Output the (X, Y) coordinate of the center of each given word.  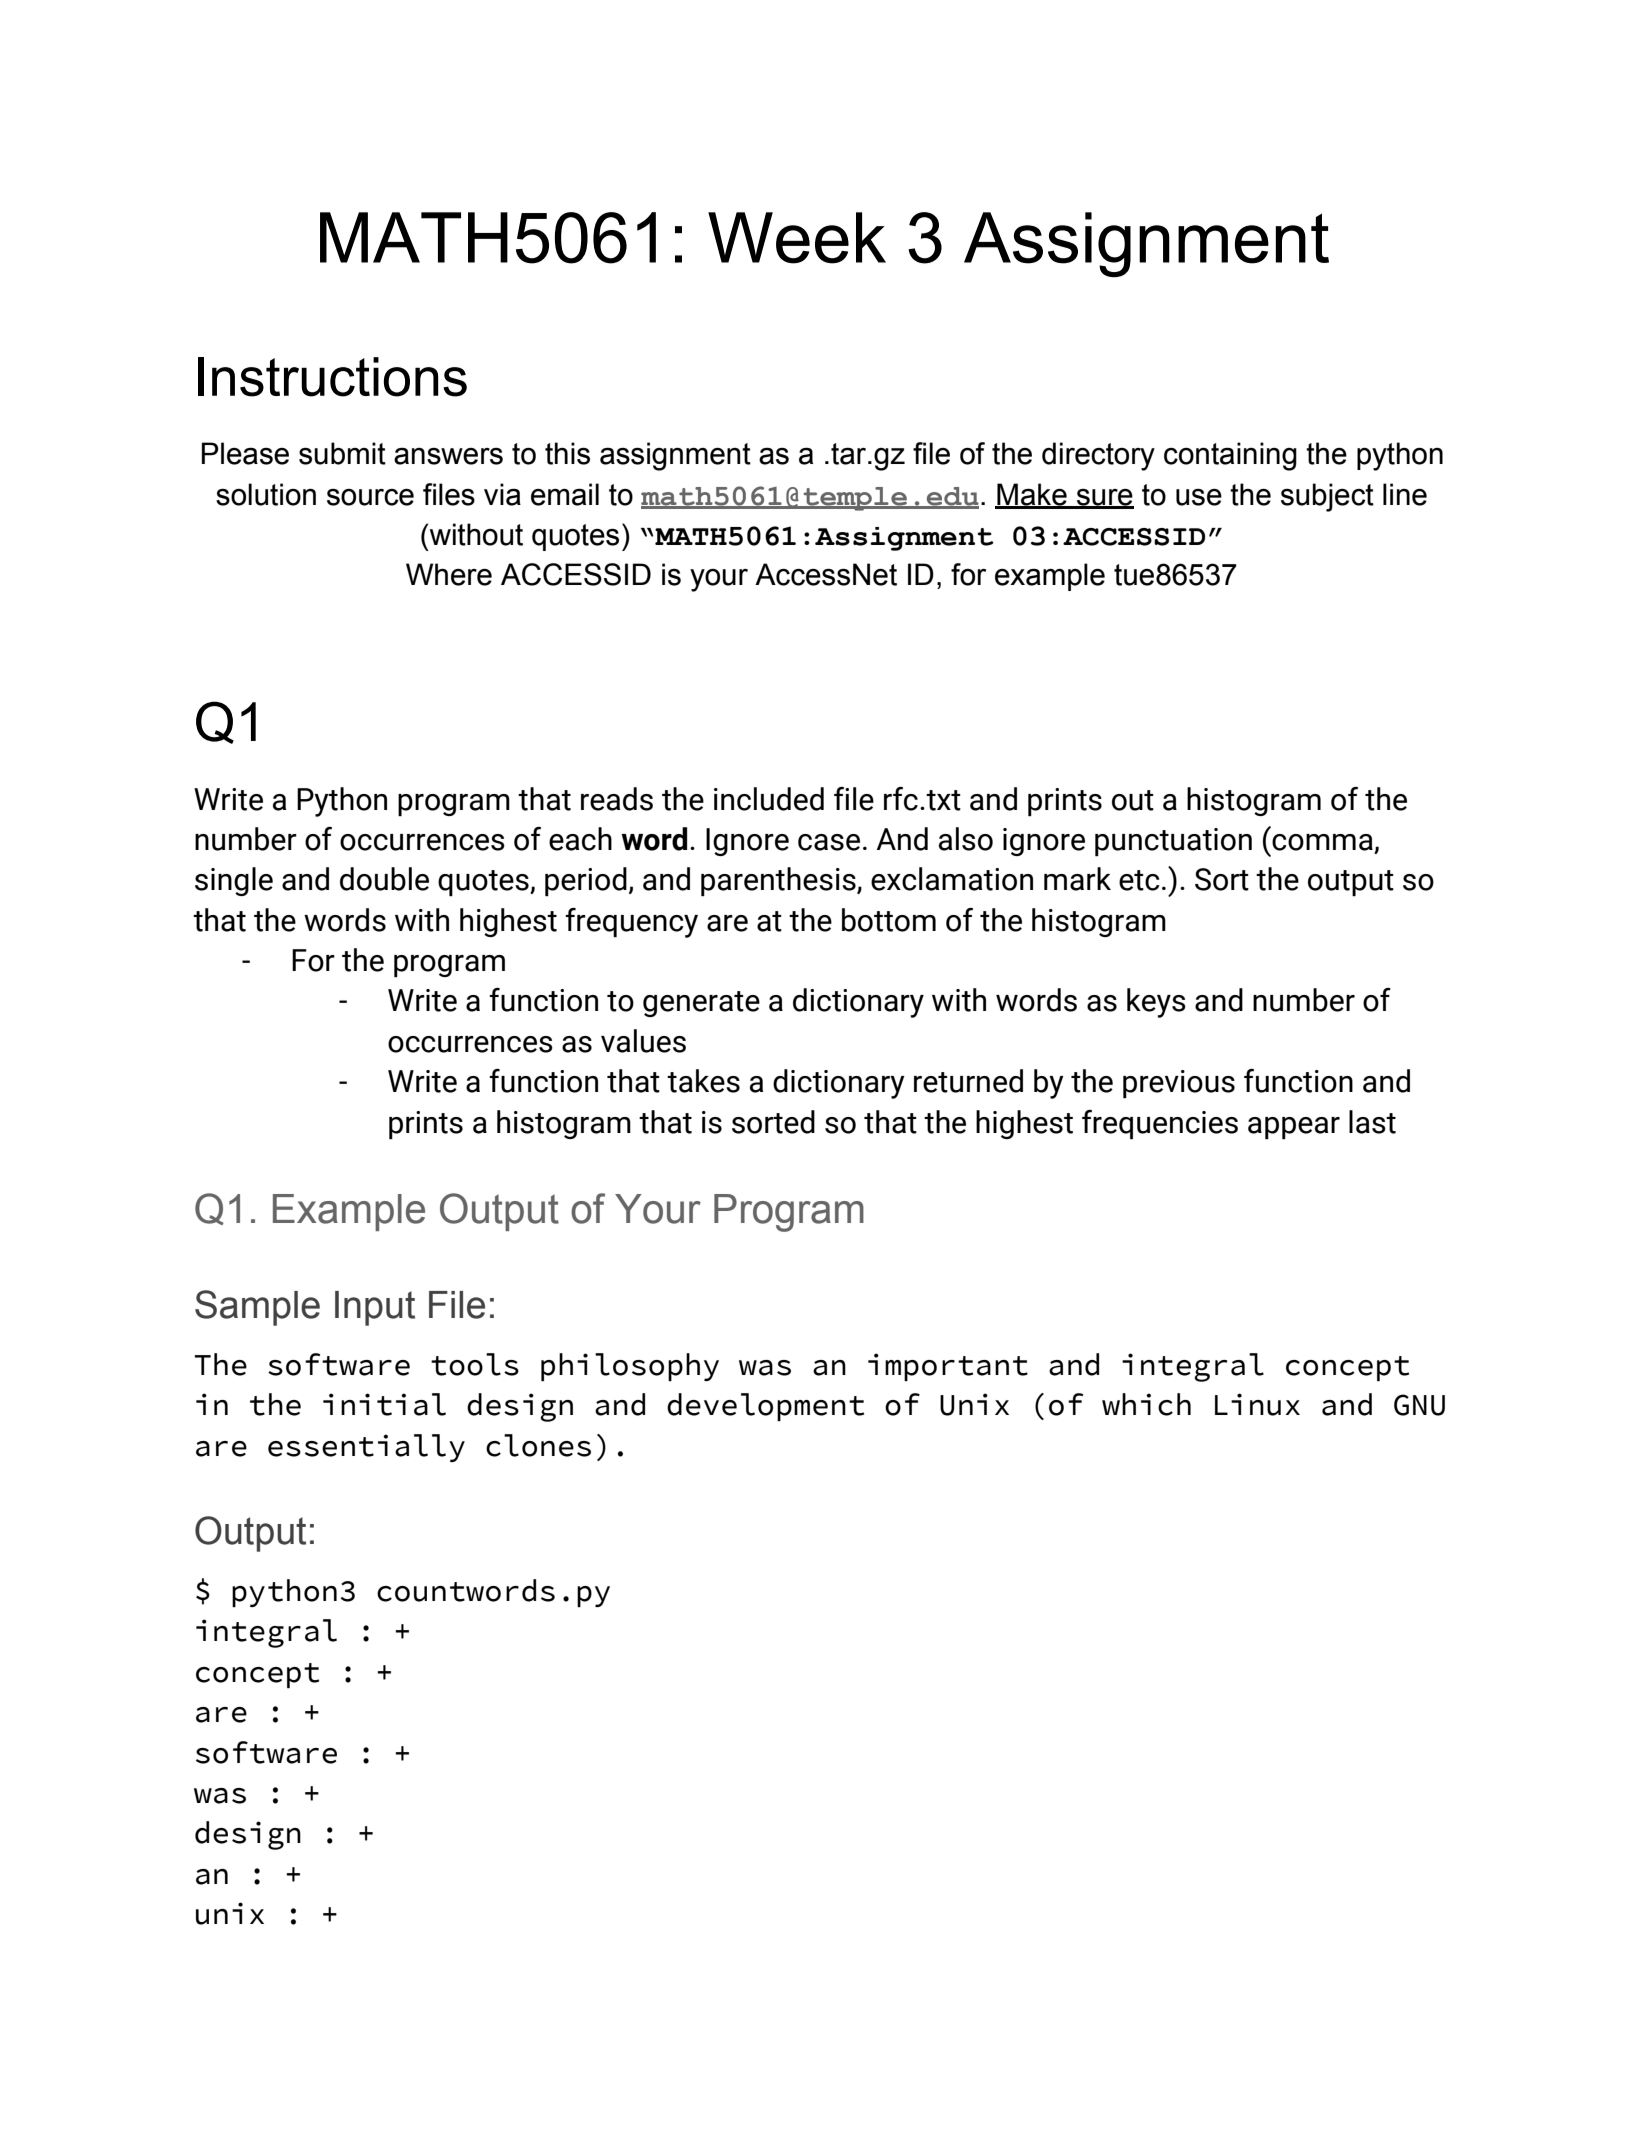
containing (1230, 456)
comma (1323, 843)
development (765, 1407)
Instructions (332, 377)
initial (384, 1404)
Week (797, 238)
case (829, 842)
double (384, 879)
